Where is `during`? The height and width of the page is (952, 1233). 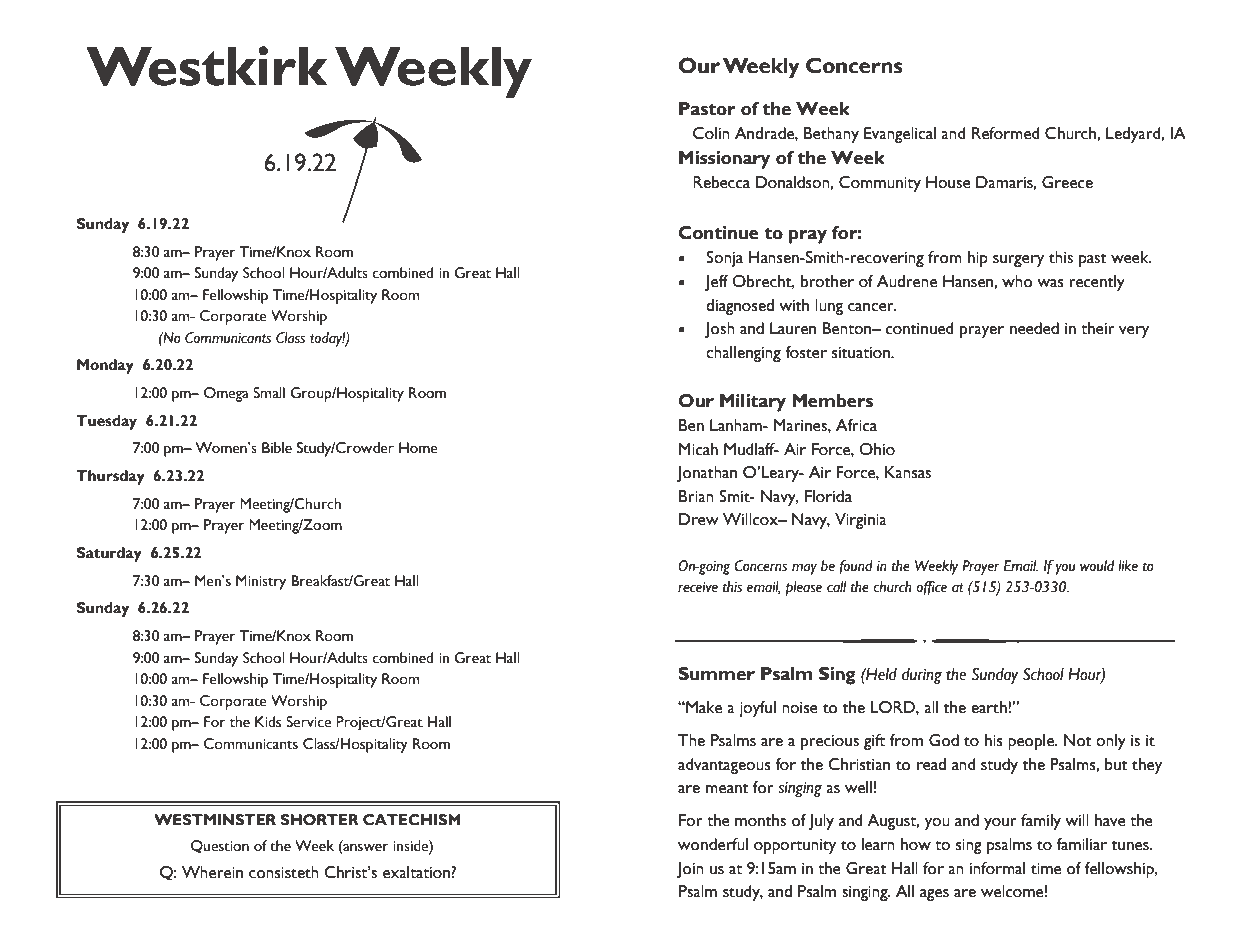
during is located at coordinates (921, 676).
